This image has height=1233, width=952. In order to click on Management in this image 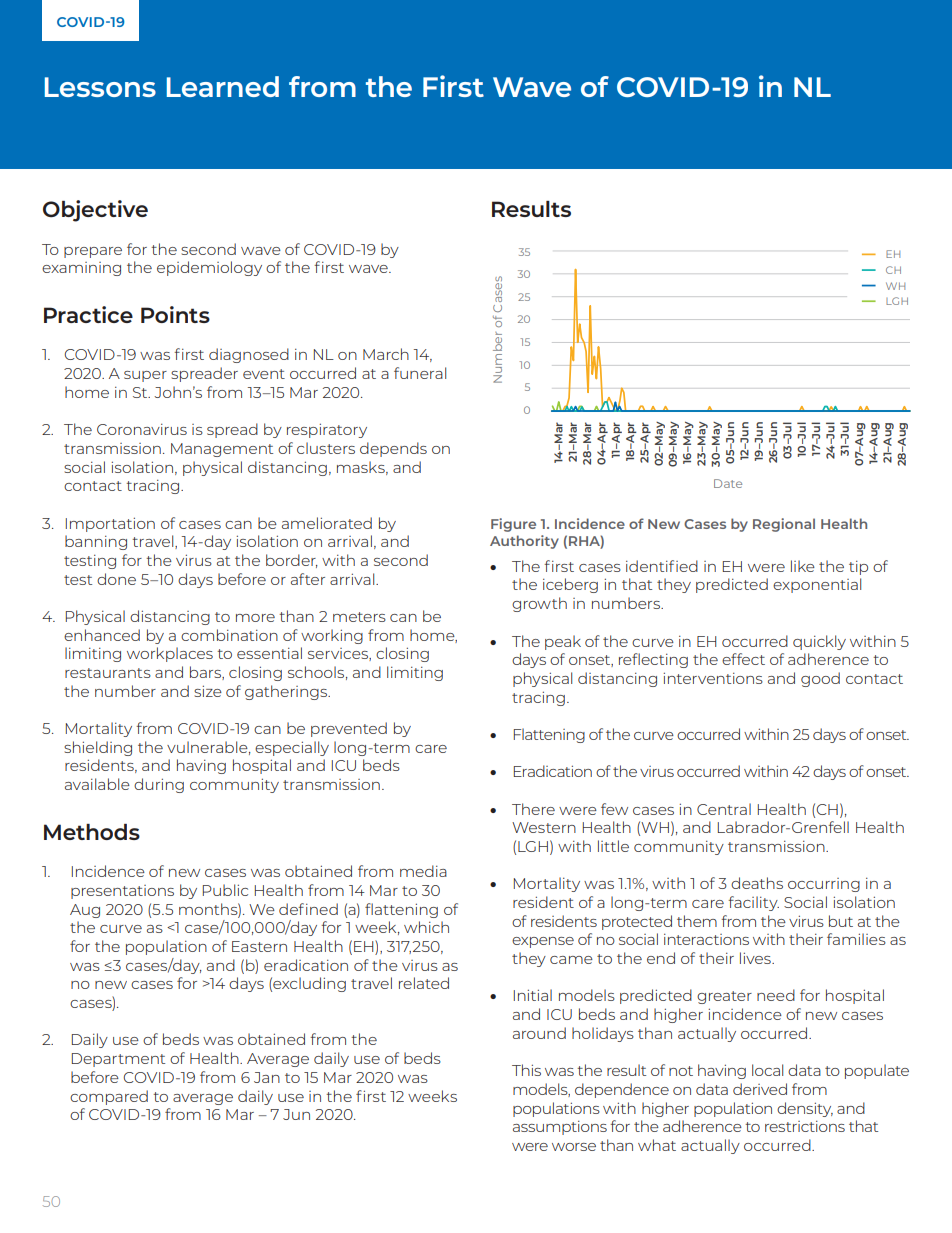, I will do `click(222, 450)`.
